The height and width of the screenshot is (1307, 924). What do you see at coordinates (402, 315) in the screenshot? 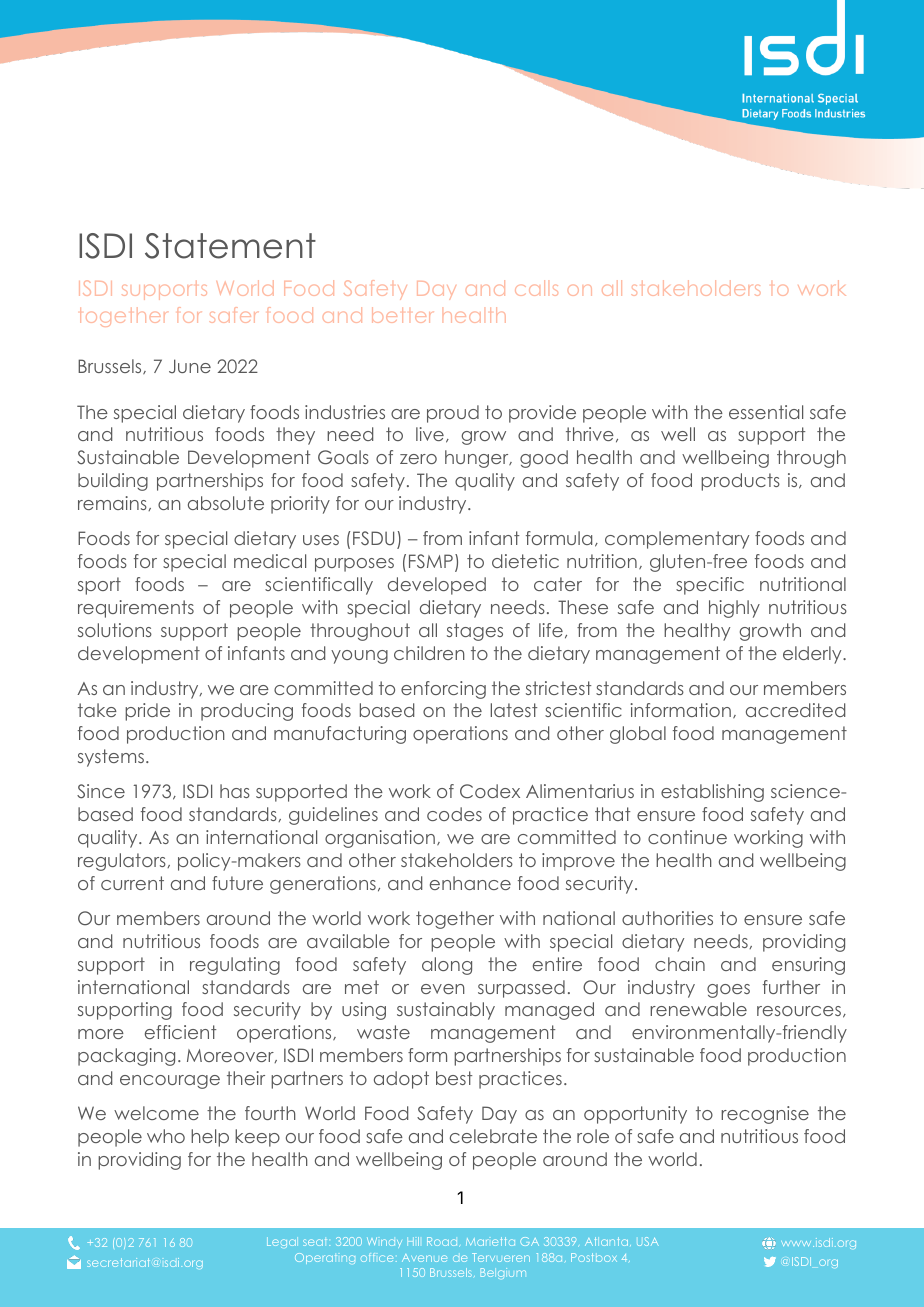
I see `better` at bounding box center [402, 315].
